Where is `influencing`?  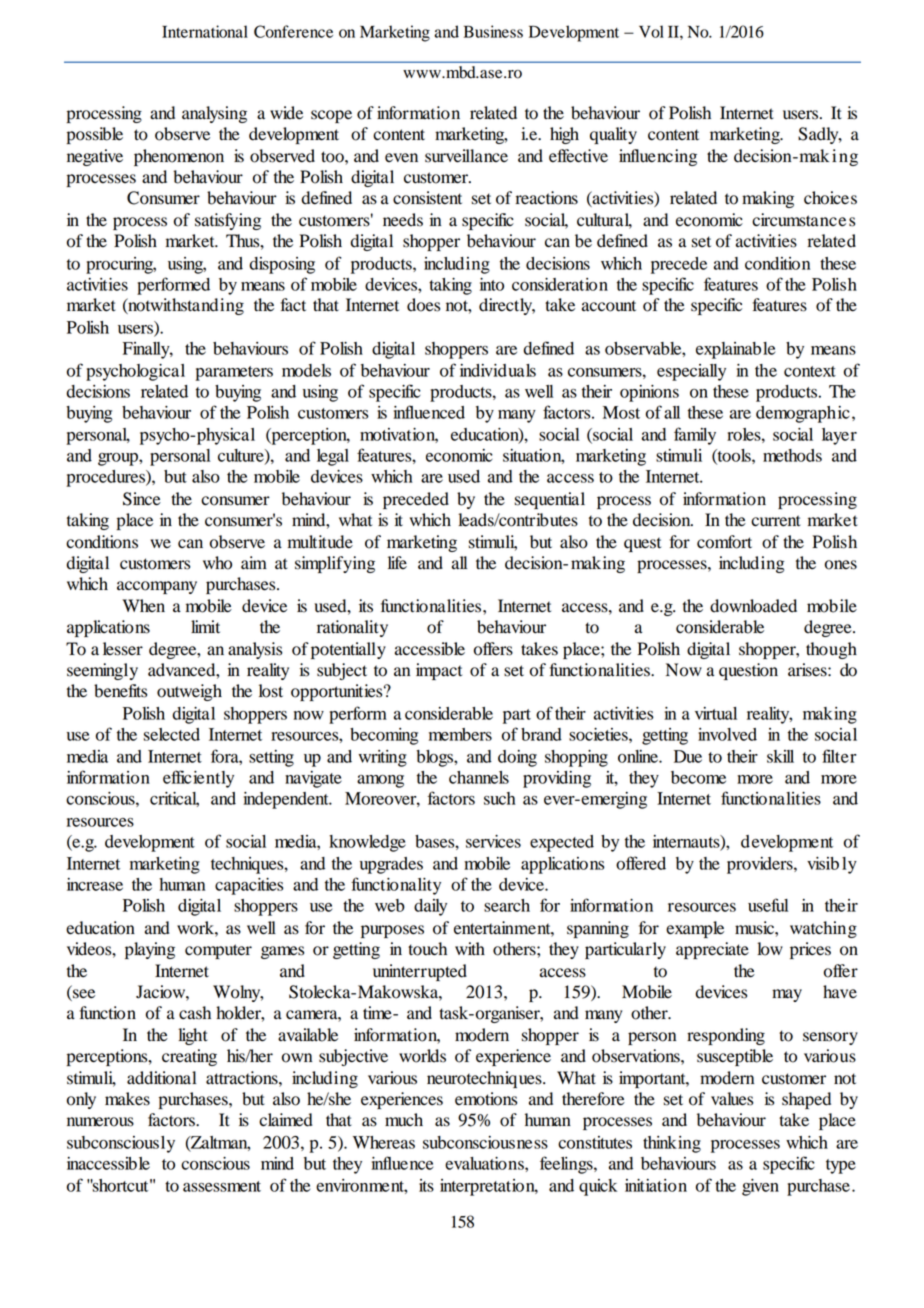 influencing is located at coordinates (658, 157).
